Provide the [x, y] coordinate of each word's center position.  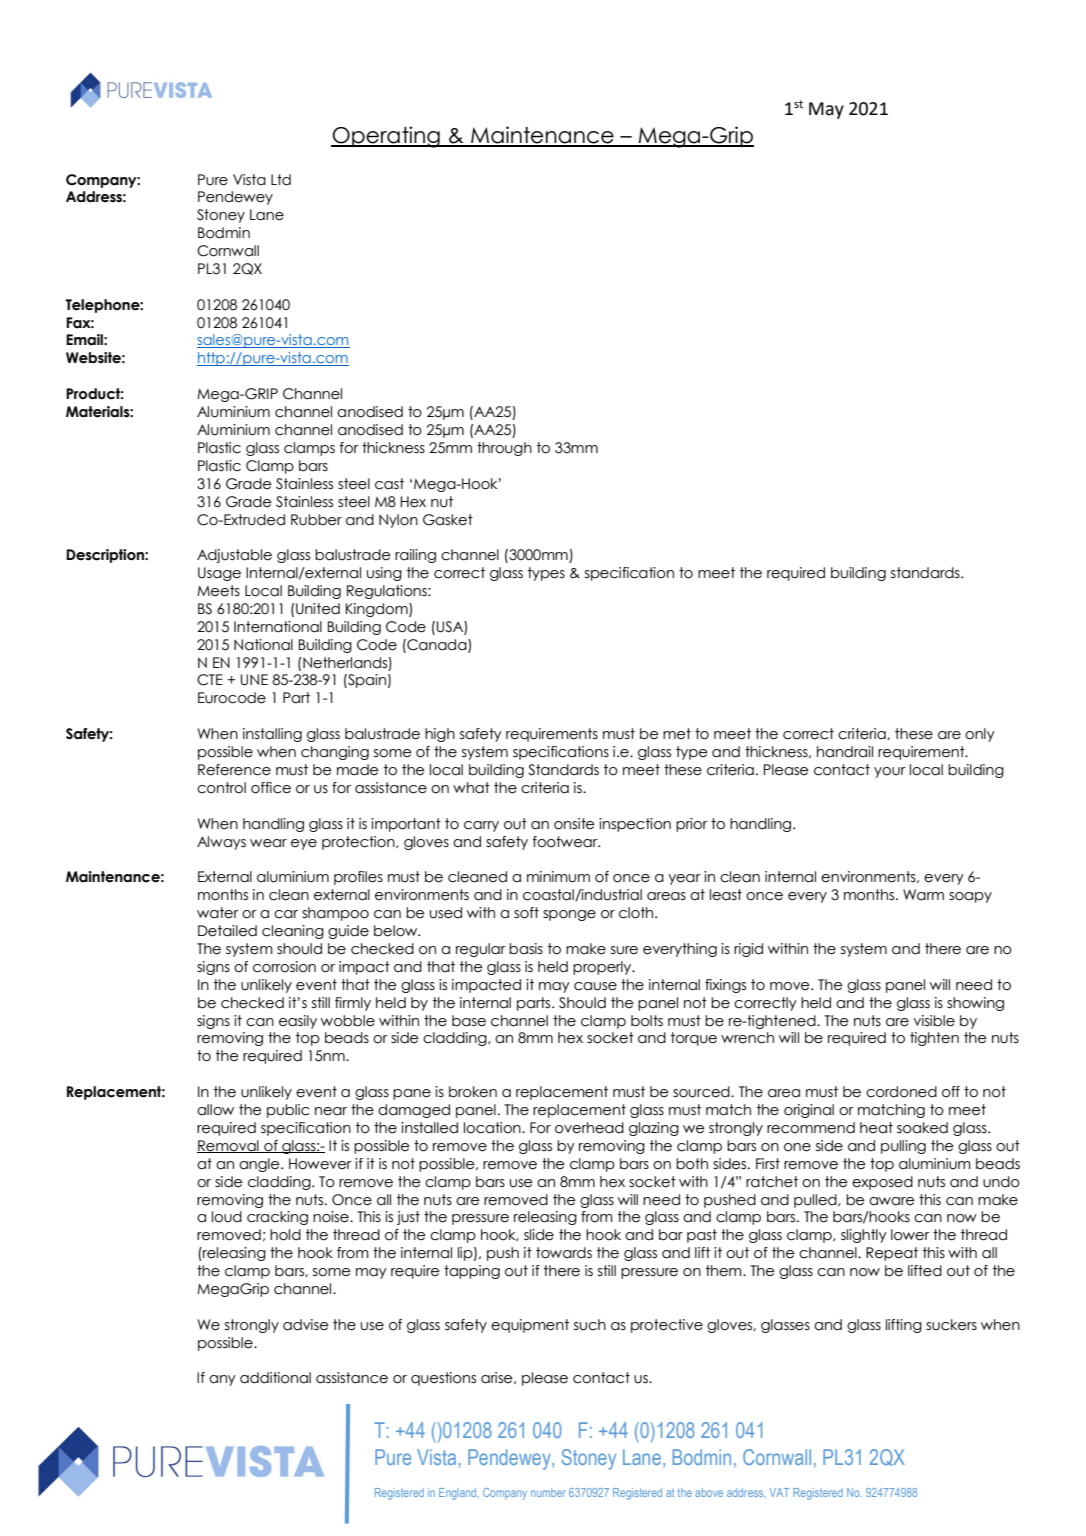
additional [275, 1378]
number [548, 1492]
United [318, 609]
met [677, 734]
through [504, 449]
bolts [647, 1021]
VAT [779, 1492]
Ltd [281, 180]
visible [934, 1021]
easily [298, 1022]
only [980, 735]
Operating [386, 137]
